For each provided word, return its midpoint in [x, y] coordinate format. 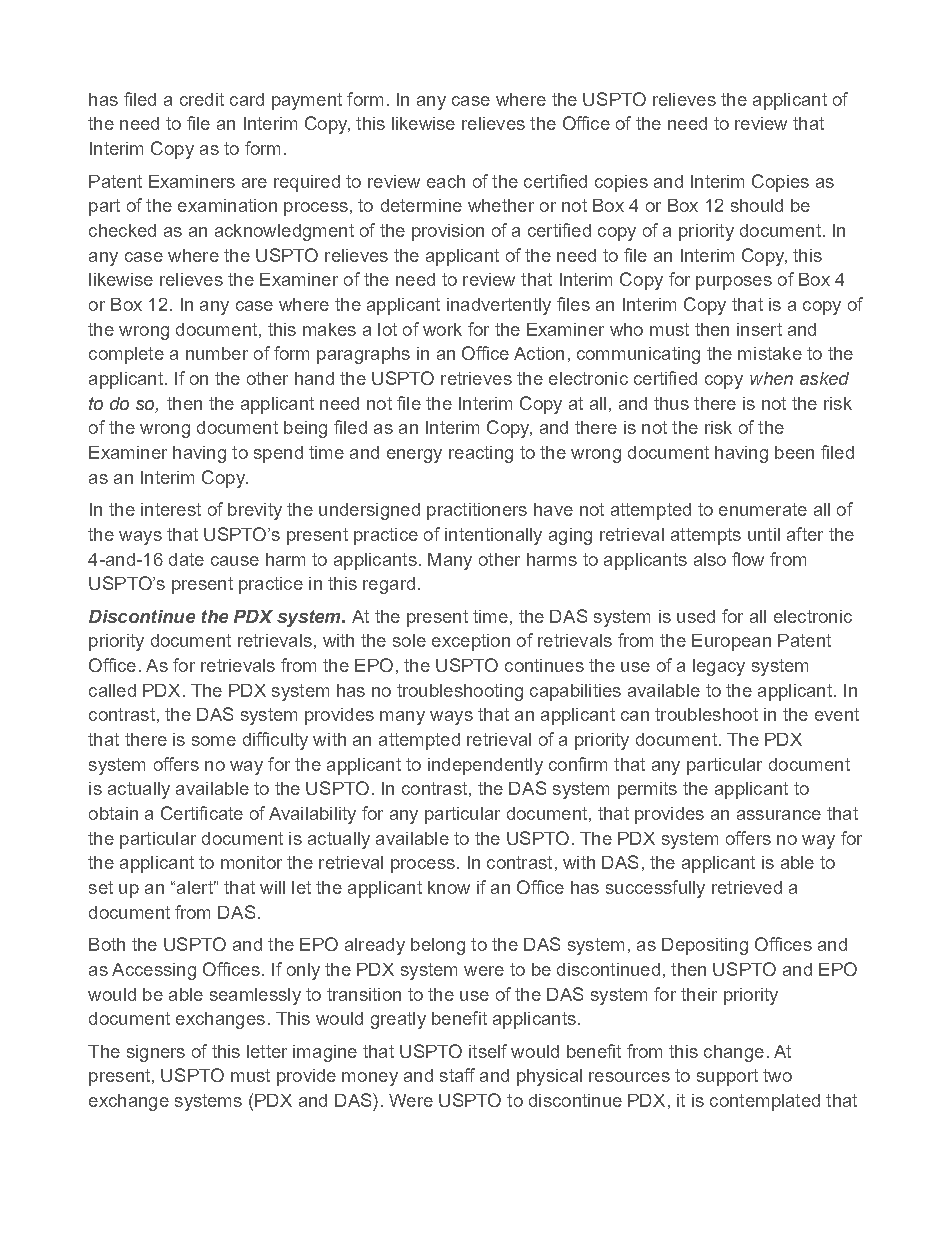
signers [156, 1053]
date [186, 559]
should [757, 205]
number [217, 353]
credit [202, 99]
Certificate [202, 813]
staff [457, 1075]
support [727, 1077]
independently [485, 766]
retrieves [476, 378]
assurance [779, 815]
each [446, 181]
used [696, 616]
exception [471, 642]
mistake [770, 353]
